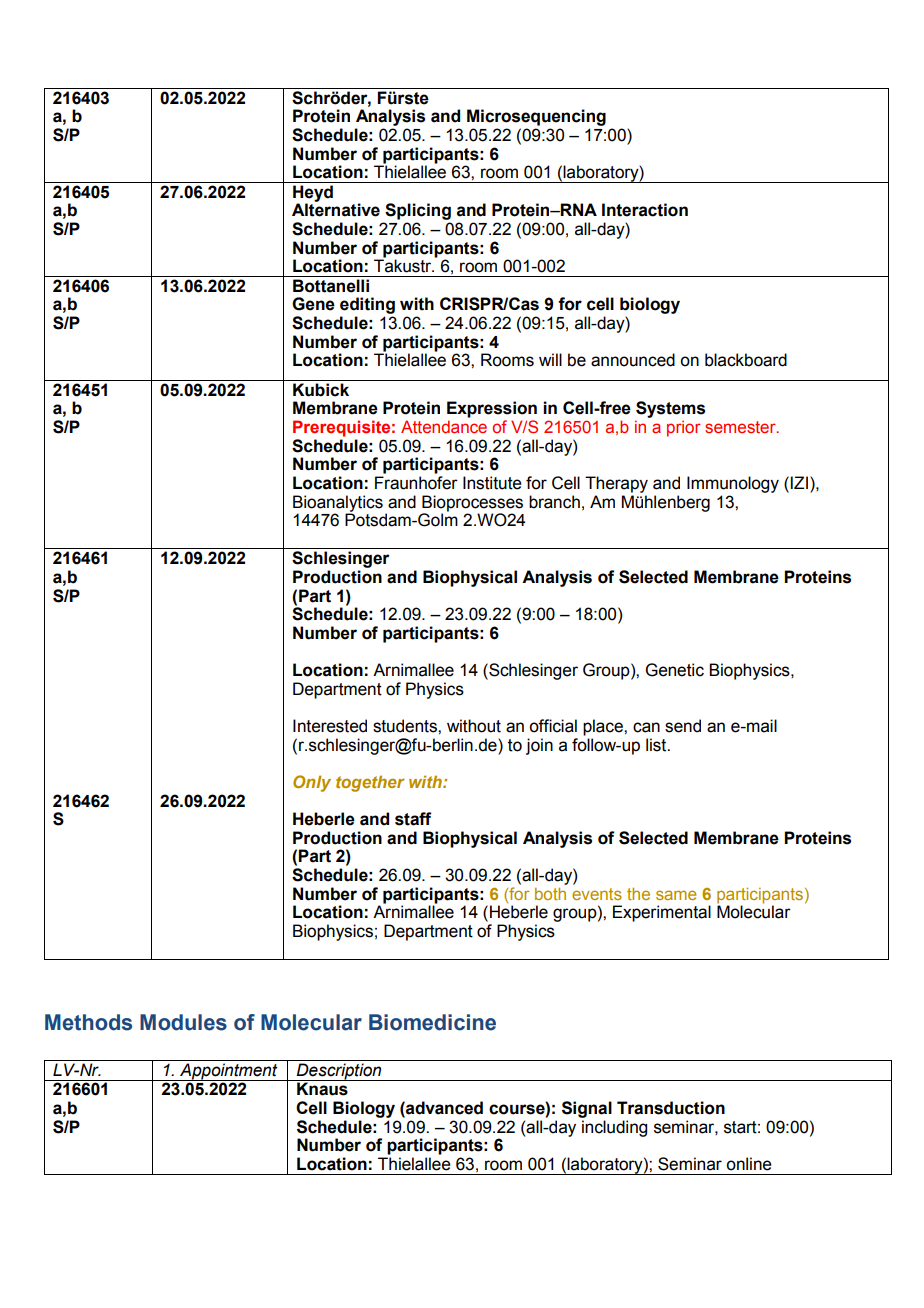 The height and width of the screenshot is (1308, 924). What do you see at coordinates (444, 426) in the screenshot?
I see `Attendance` at bounding box center [444, 426].
